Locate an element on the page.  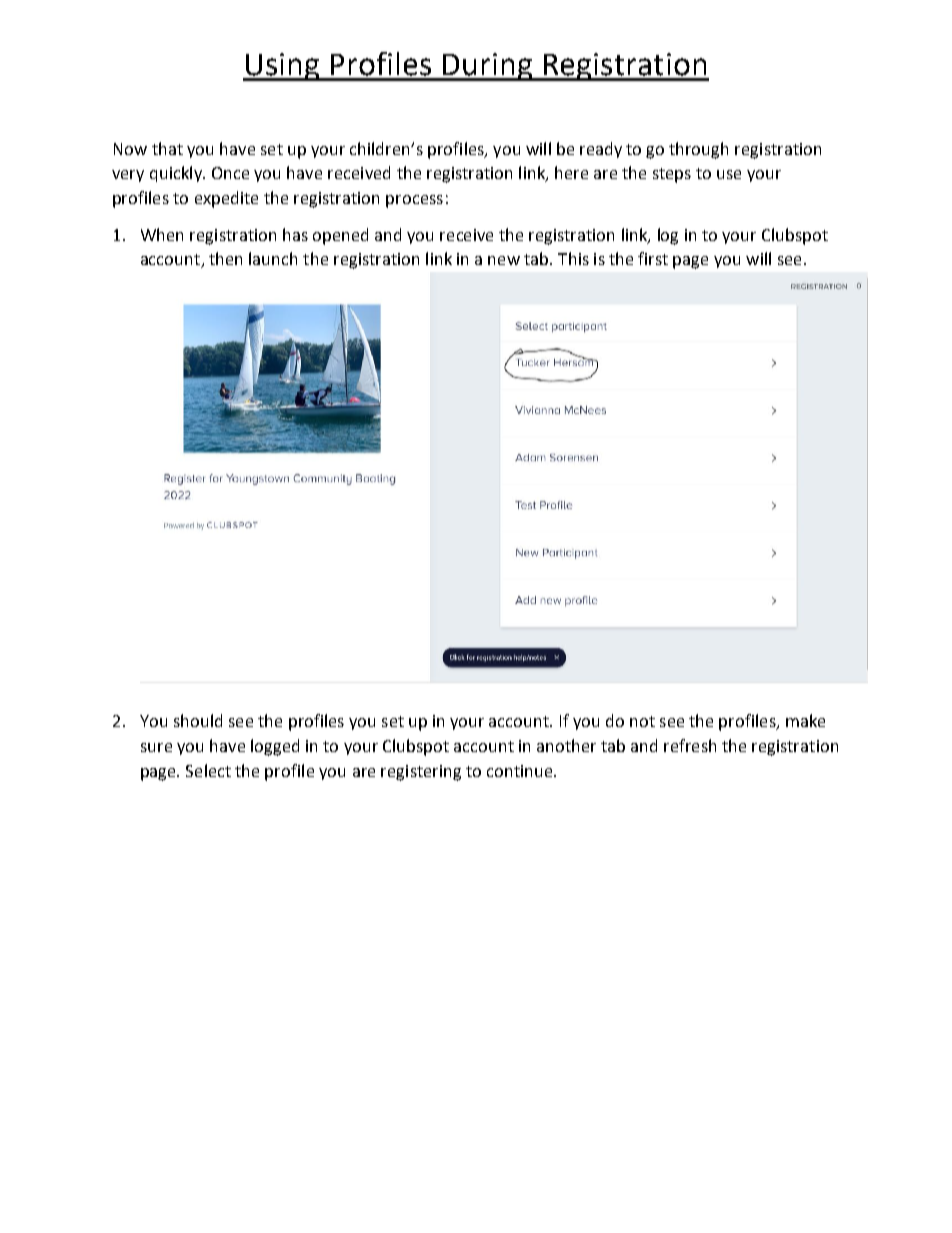
then is located at coordinates (225, 258).
